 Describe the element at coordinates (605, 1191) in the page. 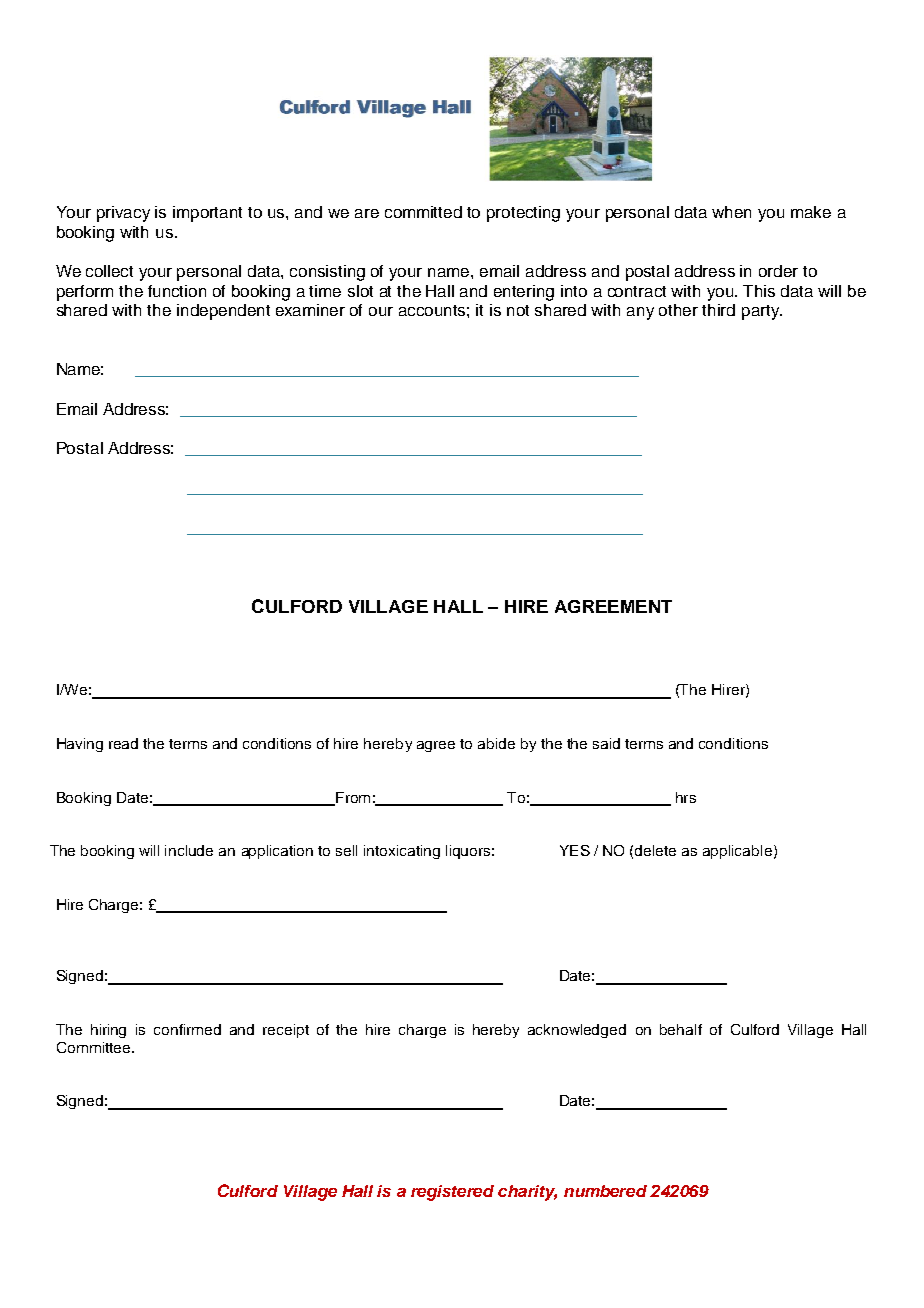

I see `numbered` at that location.
